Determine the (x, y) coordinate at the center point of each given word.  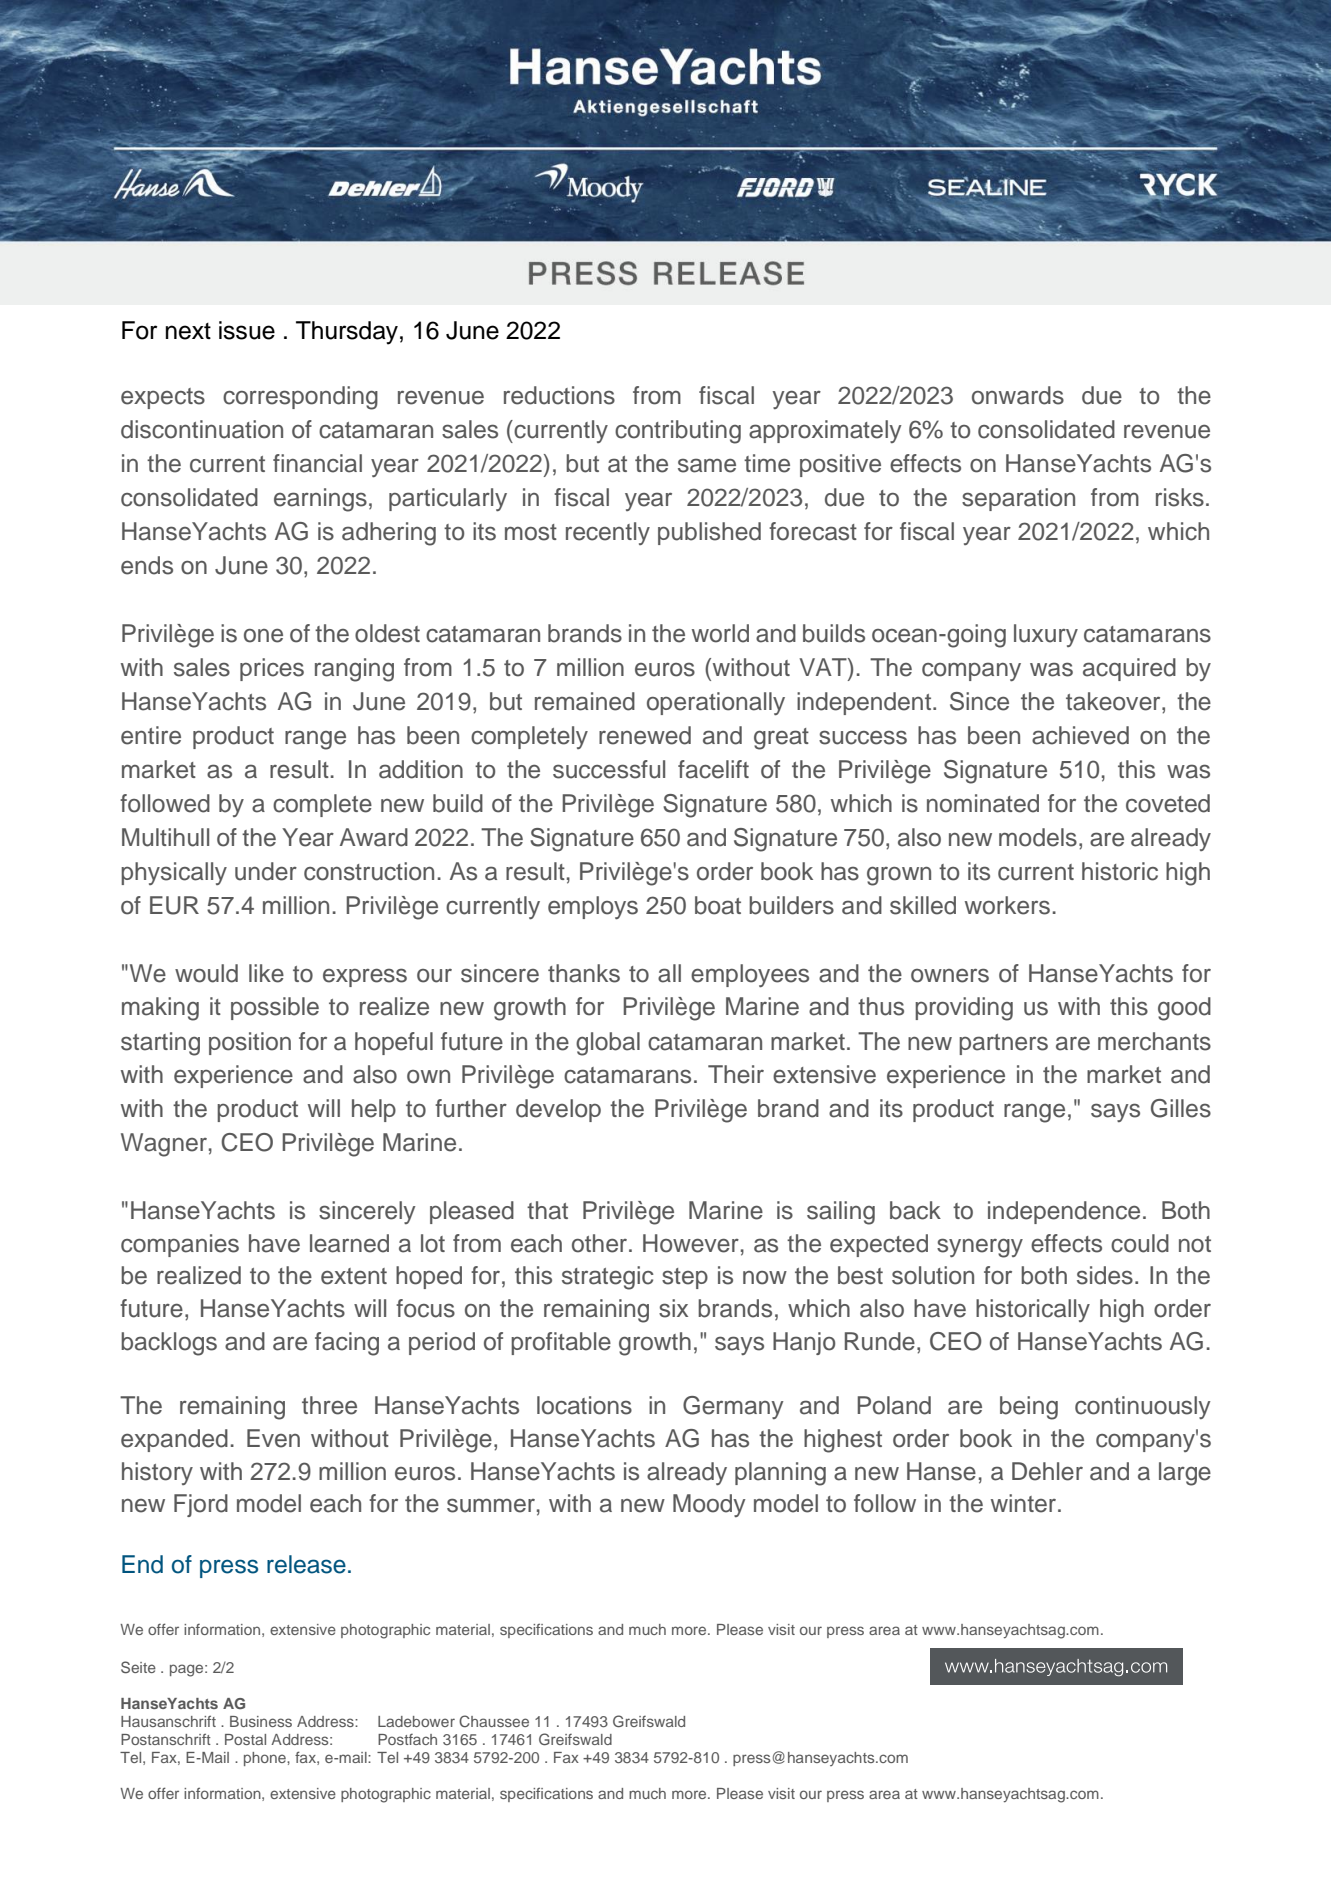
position (250, 1043)
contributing (678, 432)
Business (261, 1721)
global (608, 1044)
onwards (1018, 395)
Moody (709, 1505)
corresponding (300, 398)
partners (1003, 1044)
